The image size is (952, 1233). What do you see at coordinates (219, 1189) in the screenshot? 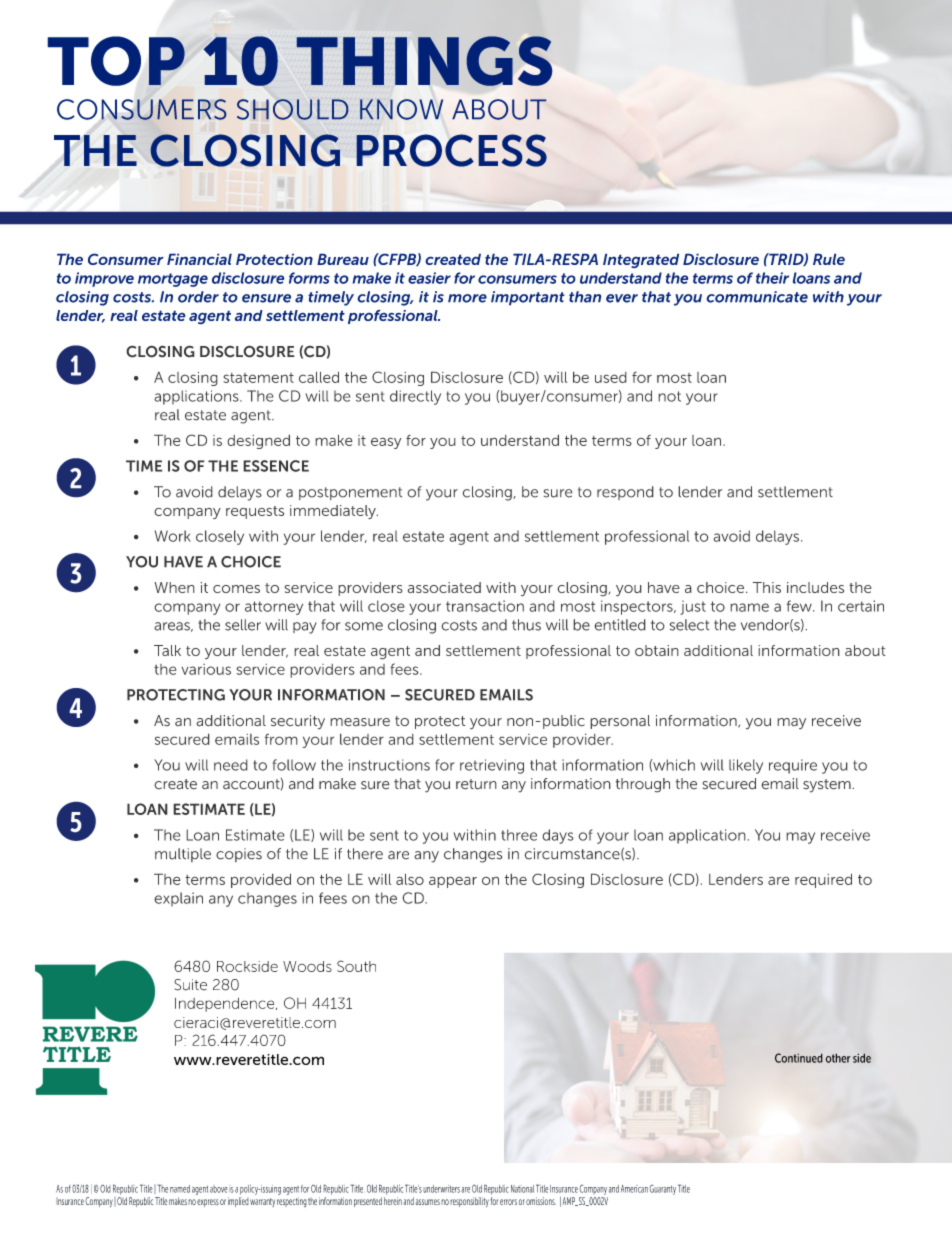
I see `above` at bounding box center [219, 1189].
